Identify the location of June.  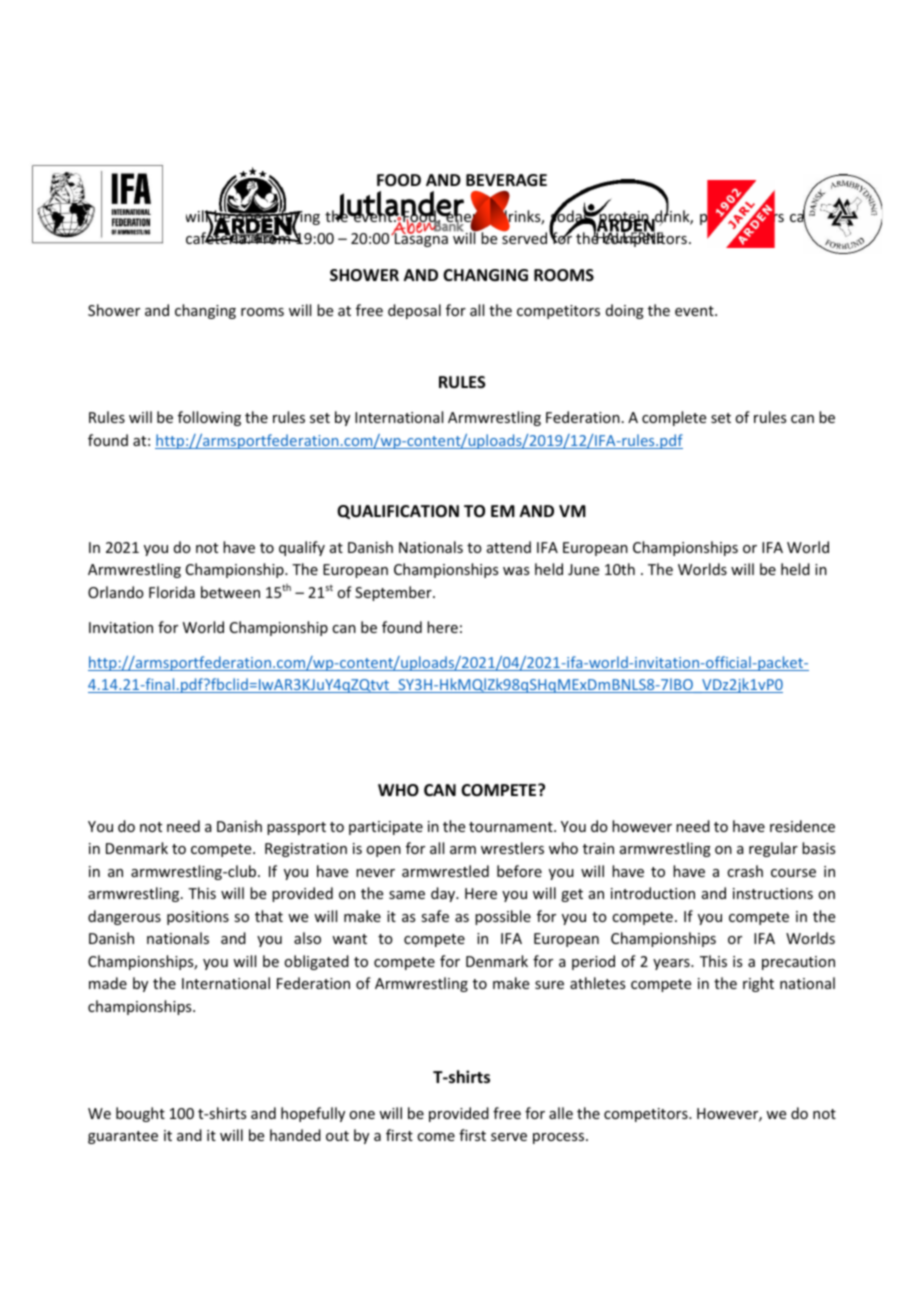
(583, 569).
